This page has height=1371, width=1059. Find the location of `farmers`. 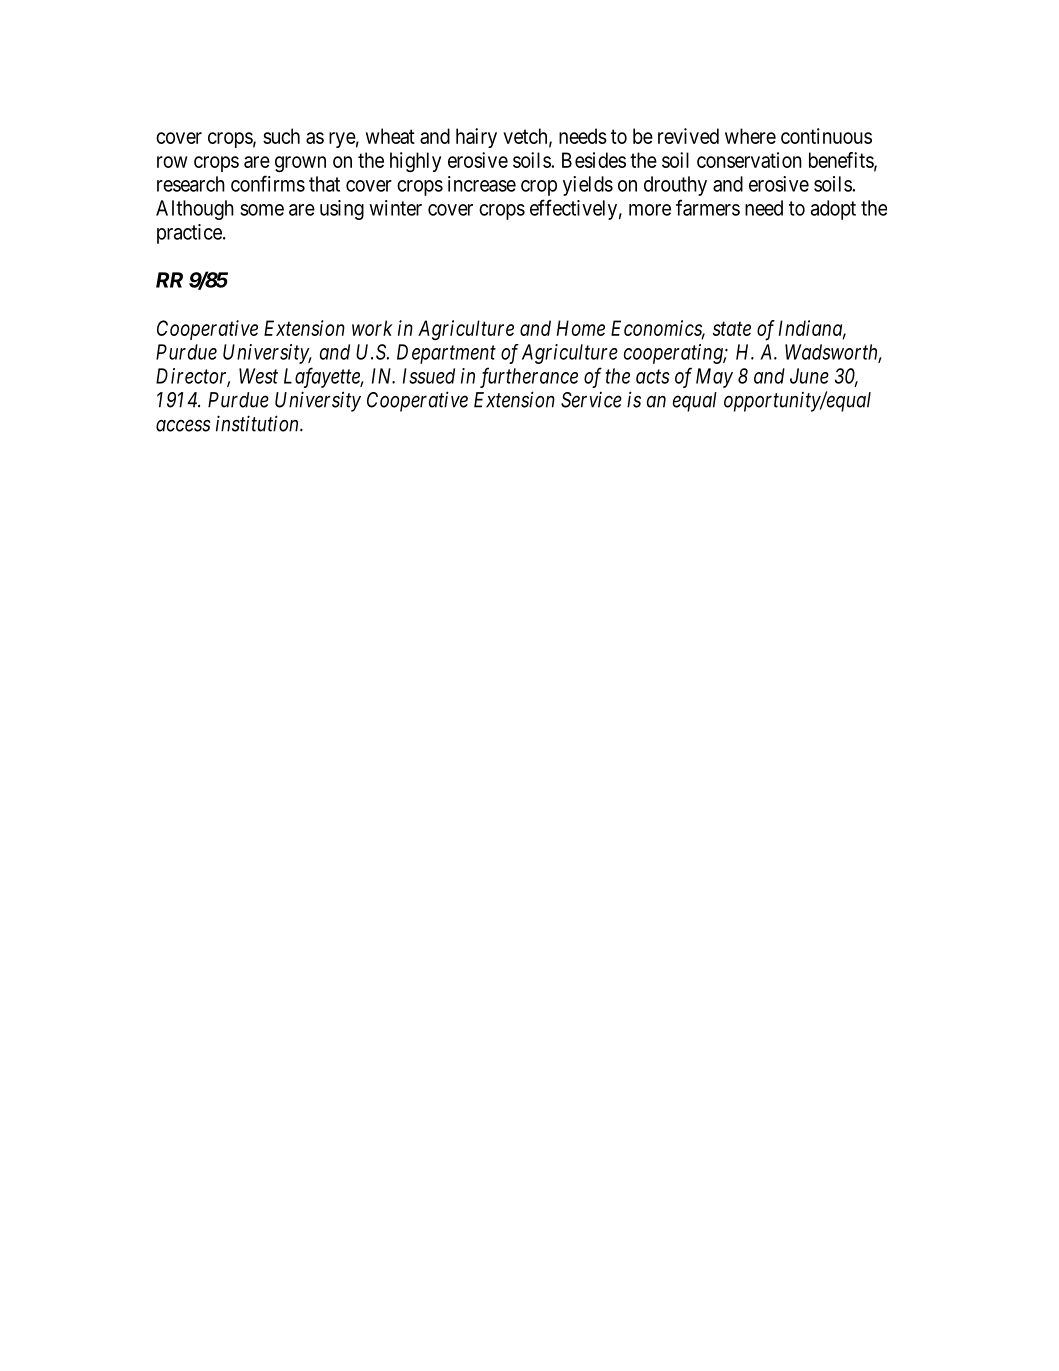

farmers is located at coordinates (708, 207).
